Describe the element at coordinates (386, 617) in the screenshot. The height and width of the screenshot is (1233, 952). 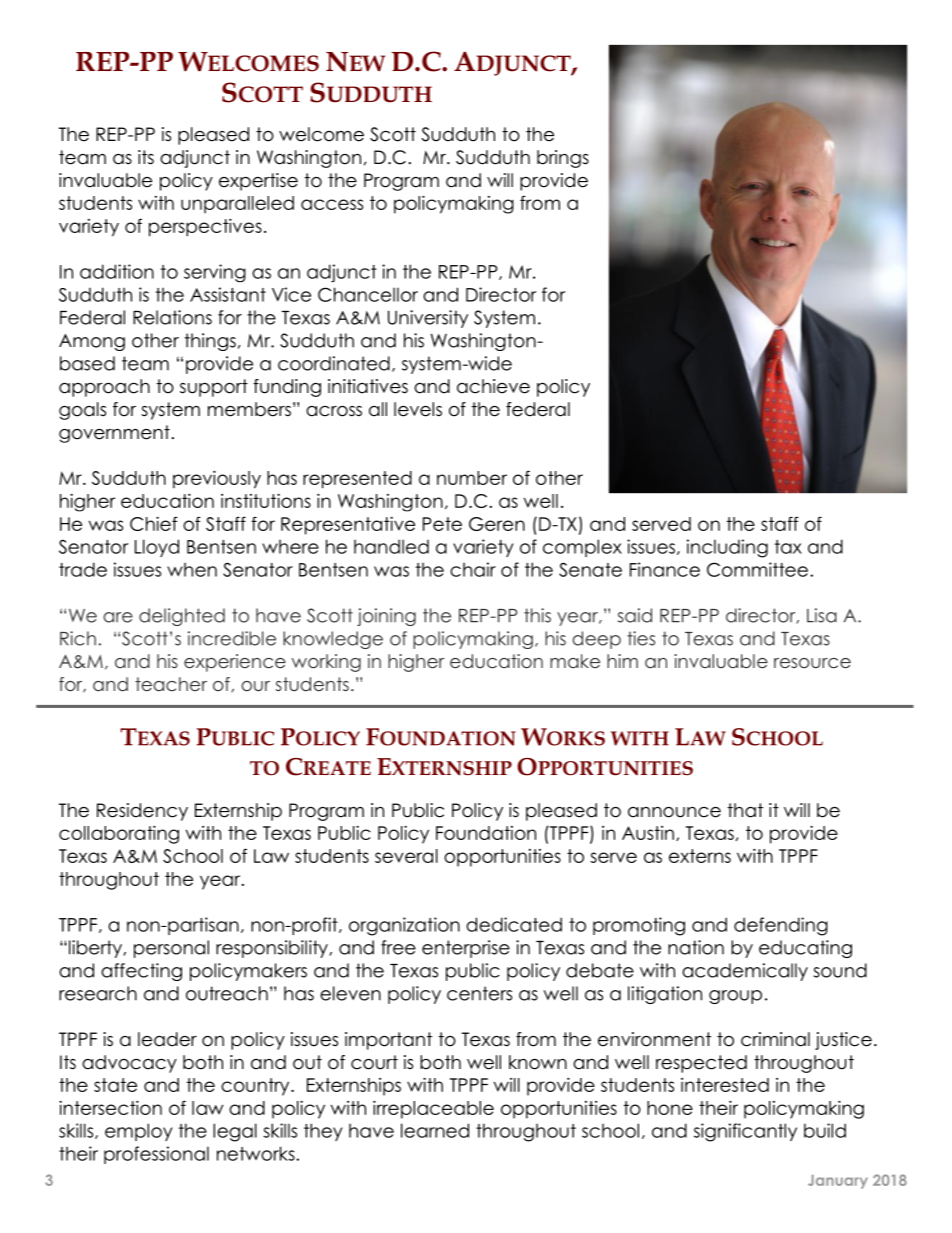
I see `joining` at that location.
